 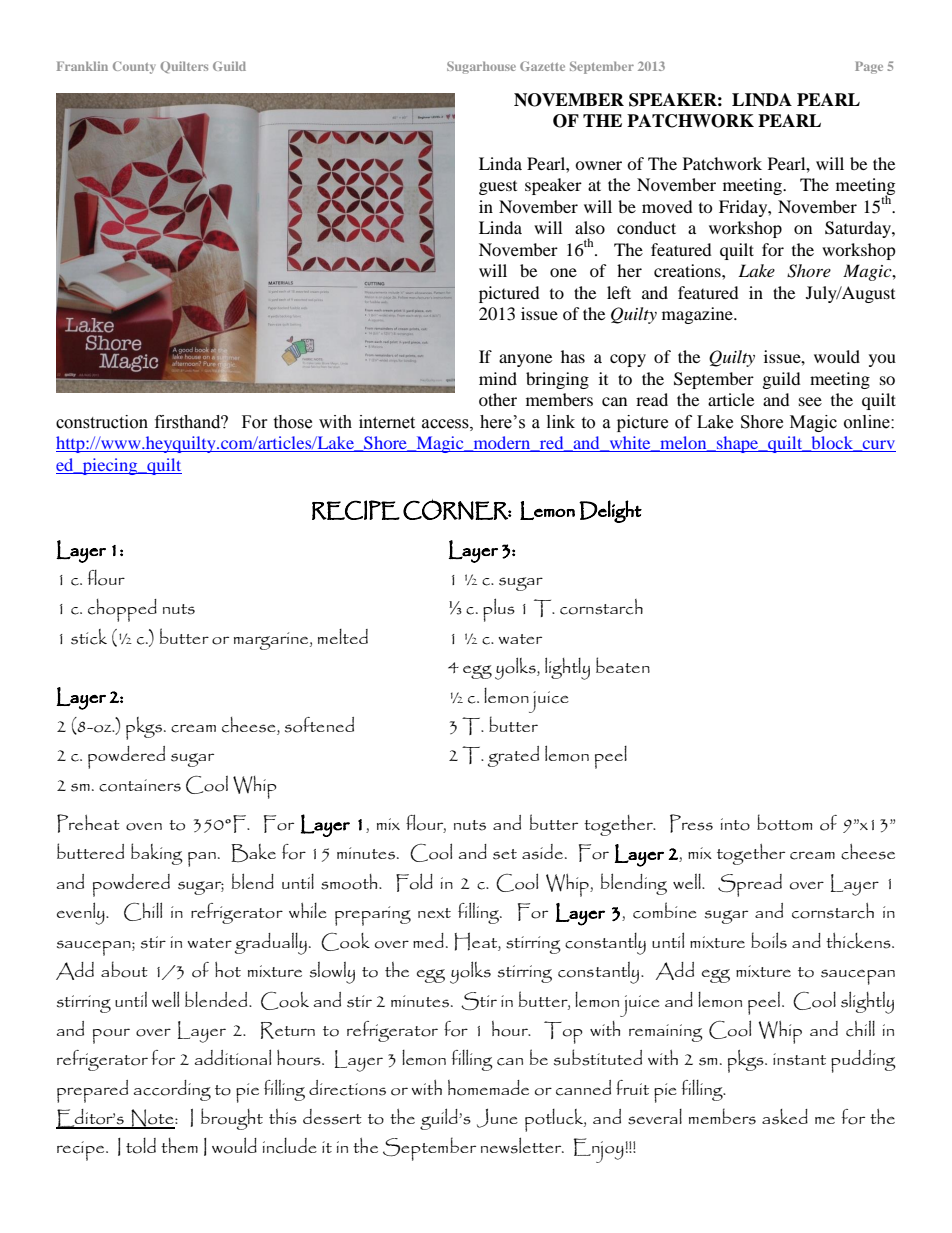 I want to click on County, so click(x=134, y=67).
